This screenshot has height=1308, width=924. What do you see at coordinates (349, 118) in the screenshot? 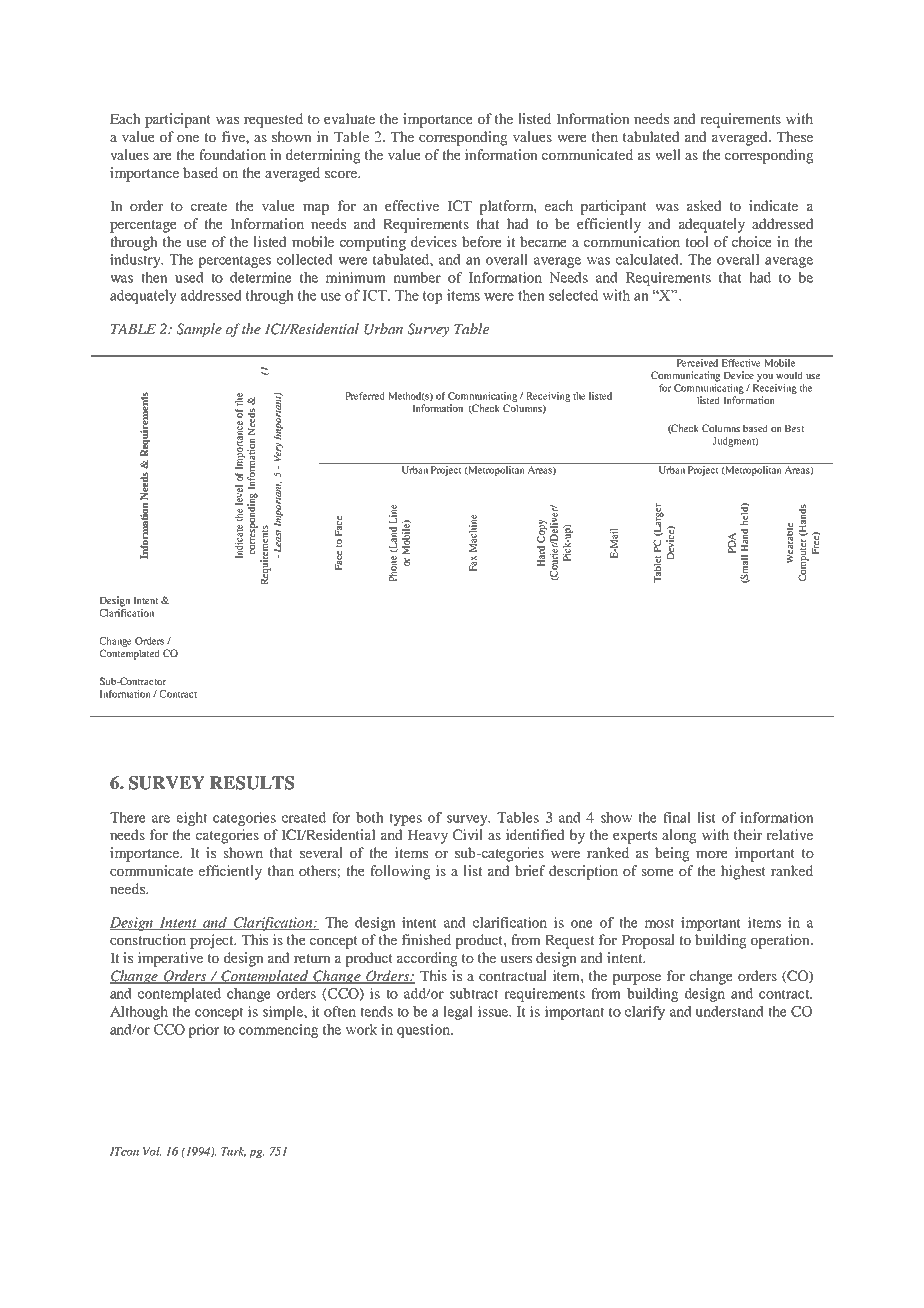
I see `evaluate` at bounding box center [349, 118].
